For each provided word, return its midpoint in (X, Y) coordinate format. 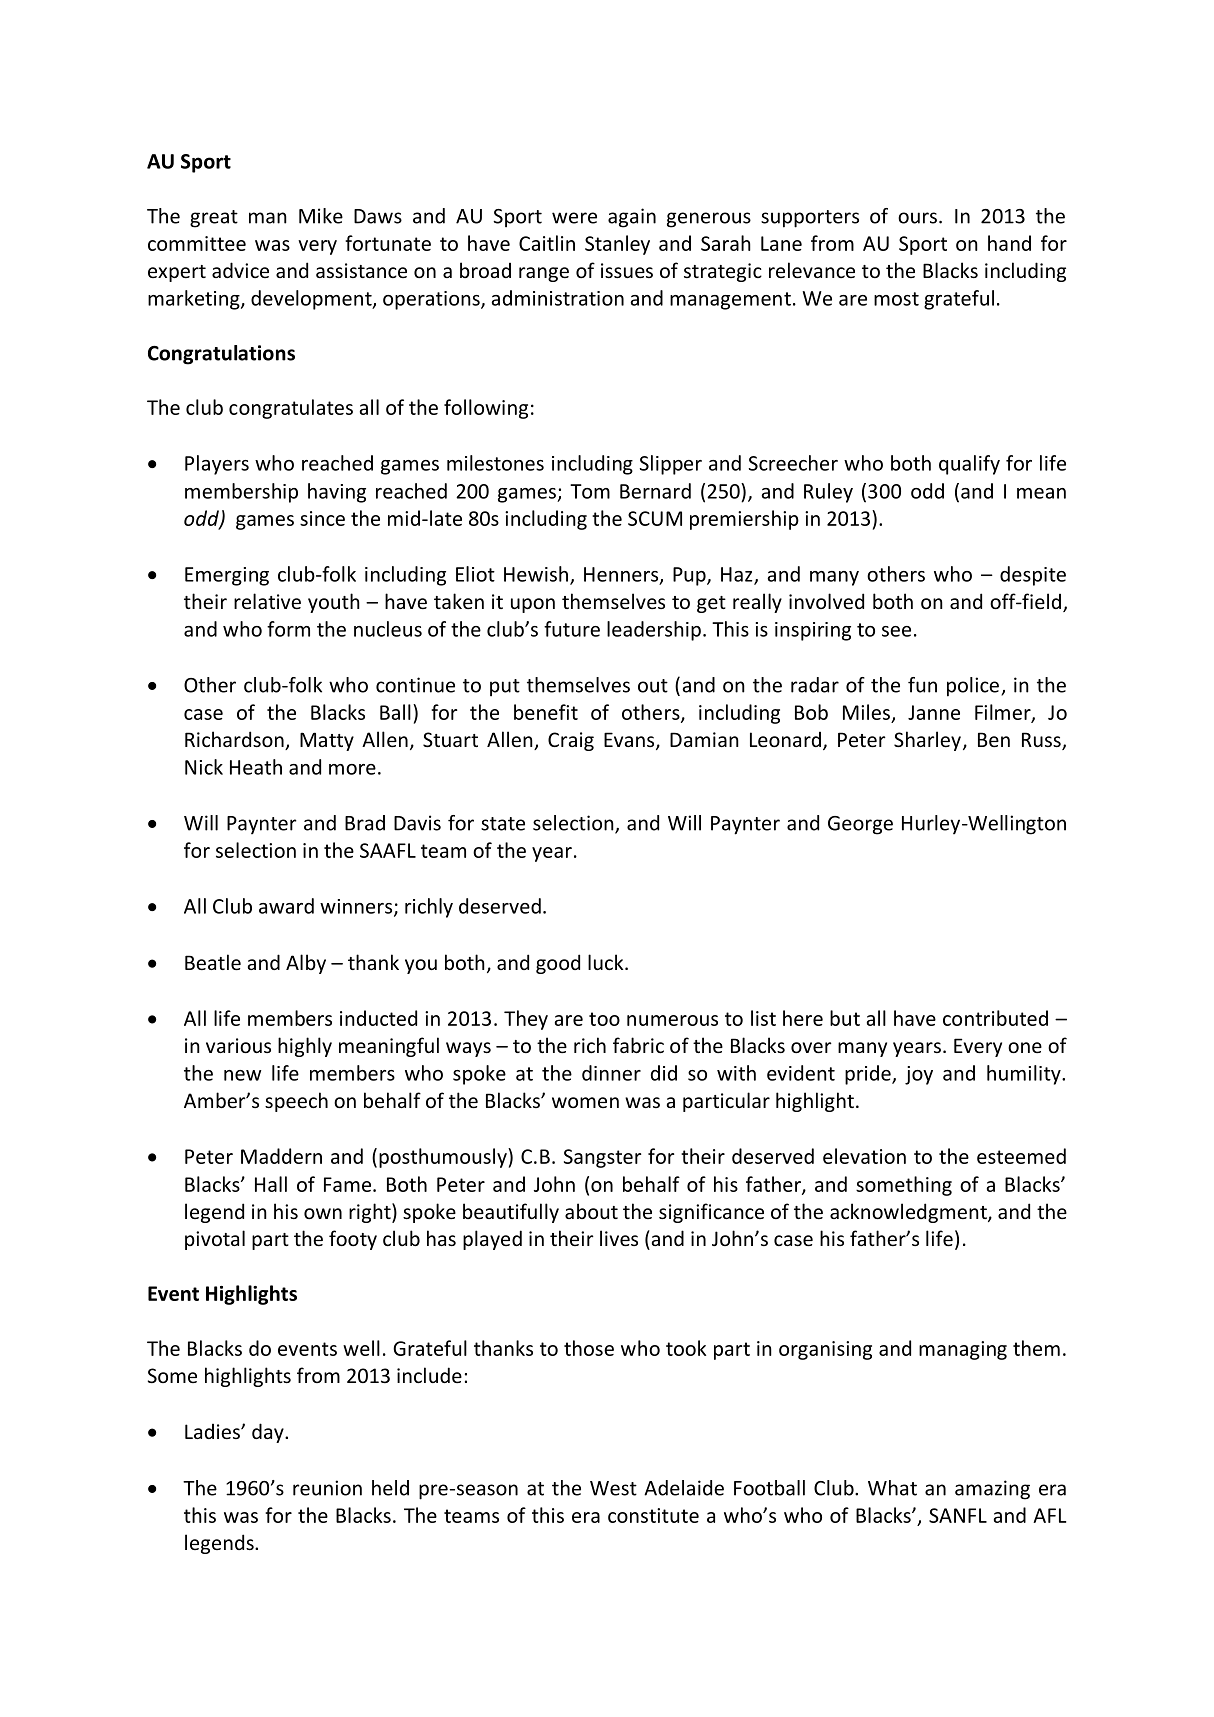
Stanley (617, 245)
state (503, 824)
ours (917, 218)
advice (240, 270)
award (286, 906)
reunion (327, 1488)
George (860, 825)
